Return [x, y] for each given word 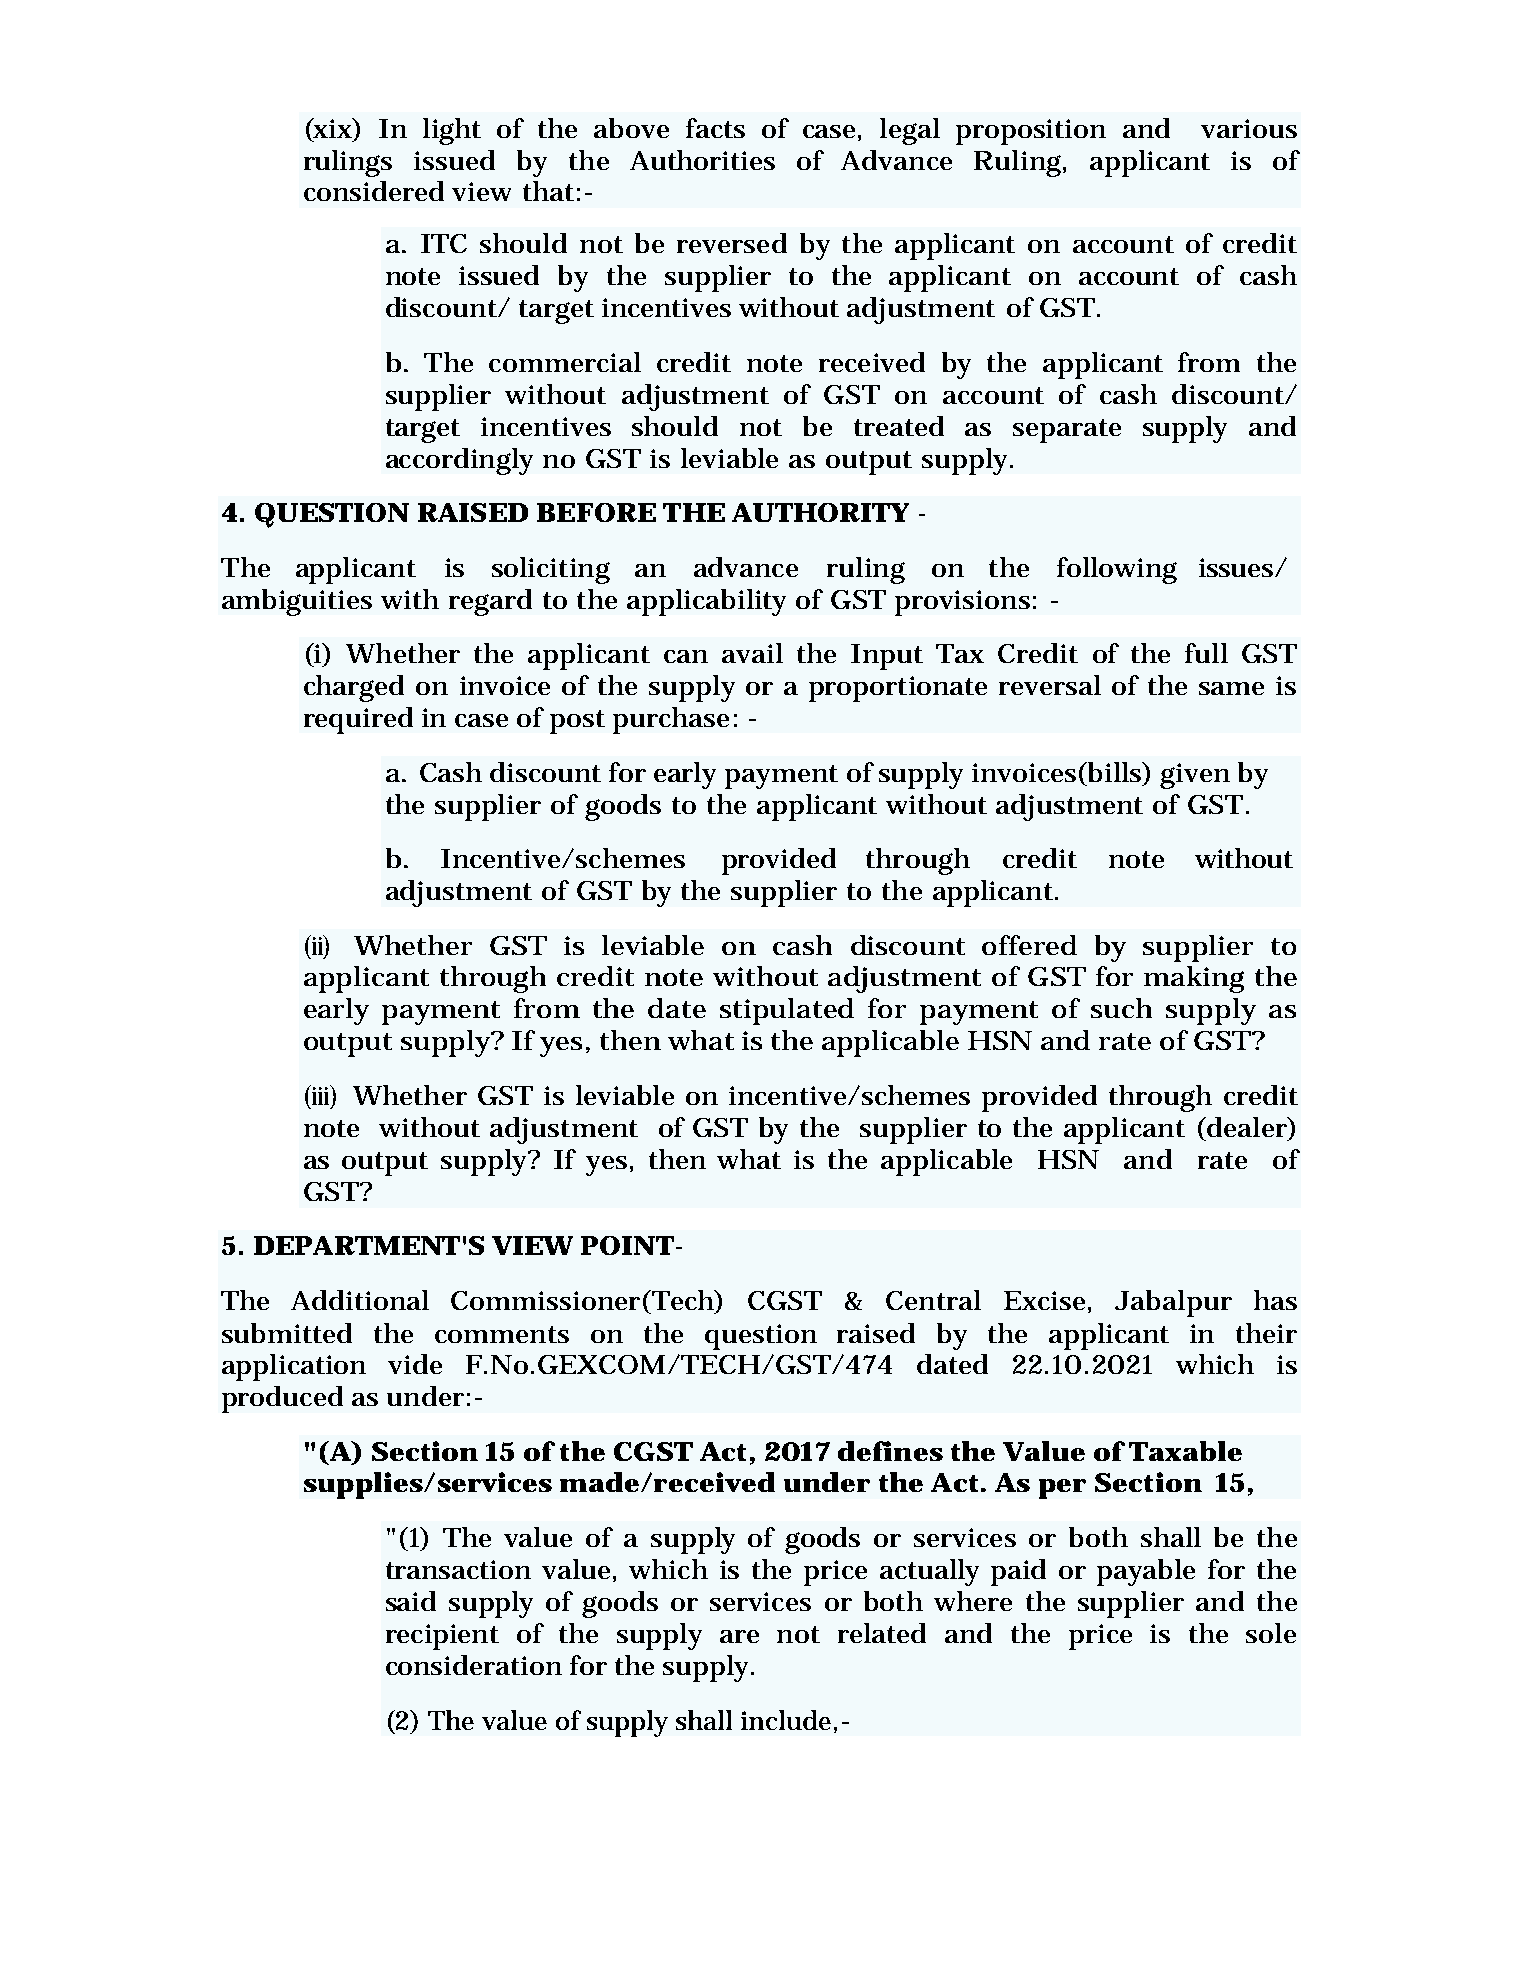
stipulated [787, 1011]
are [739, 1636]
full [1206, 653]
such [1121, 1008]
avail [752, 653]
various [1249, 128]
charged [354, 688]
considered [374, 191]
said [411, 1601]
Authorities [702, 160]
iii [320, 1096]
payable [1146, 1572]
